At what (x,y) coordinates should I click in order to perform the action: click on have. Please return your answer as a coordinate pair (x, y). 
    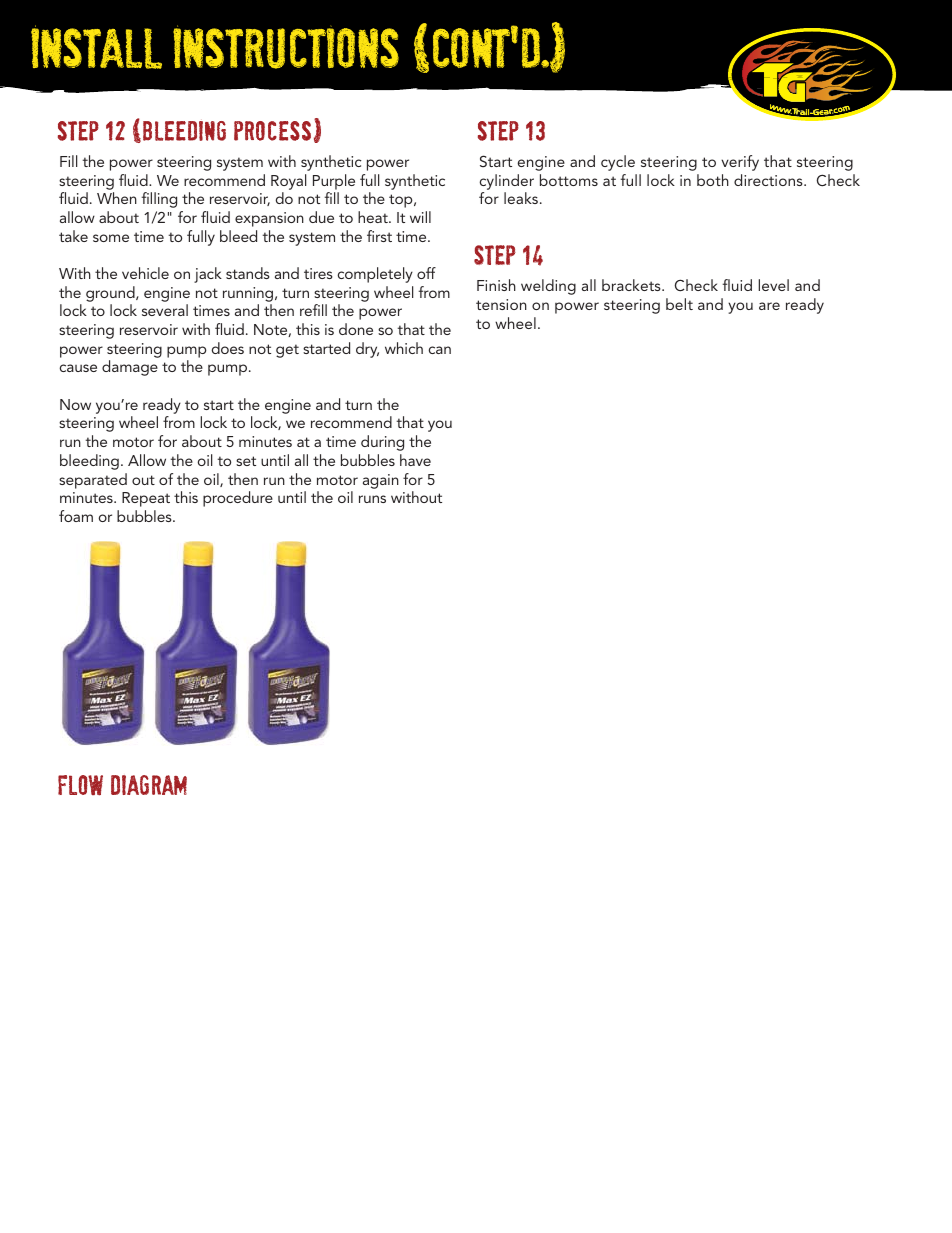
    Looking at the image, I should click on (415, 460).
